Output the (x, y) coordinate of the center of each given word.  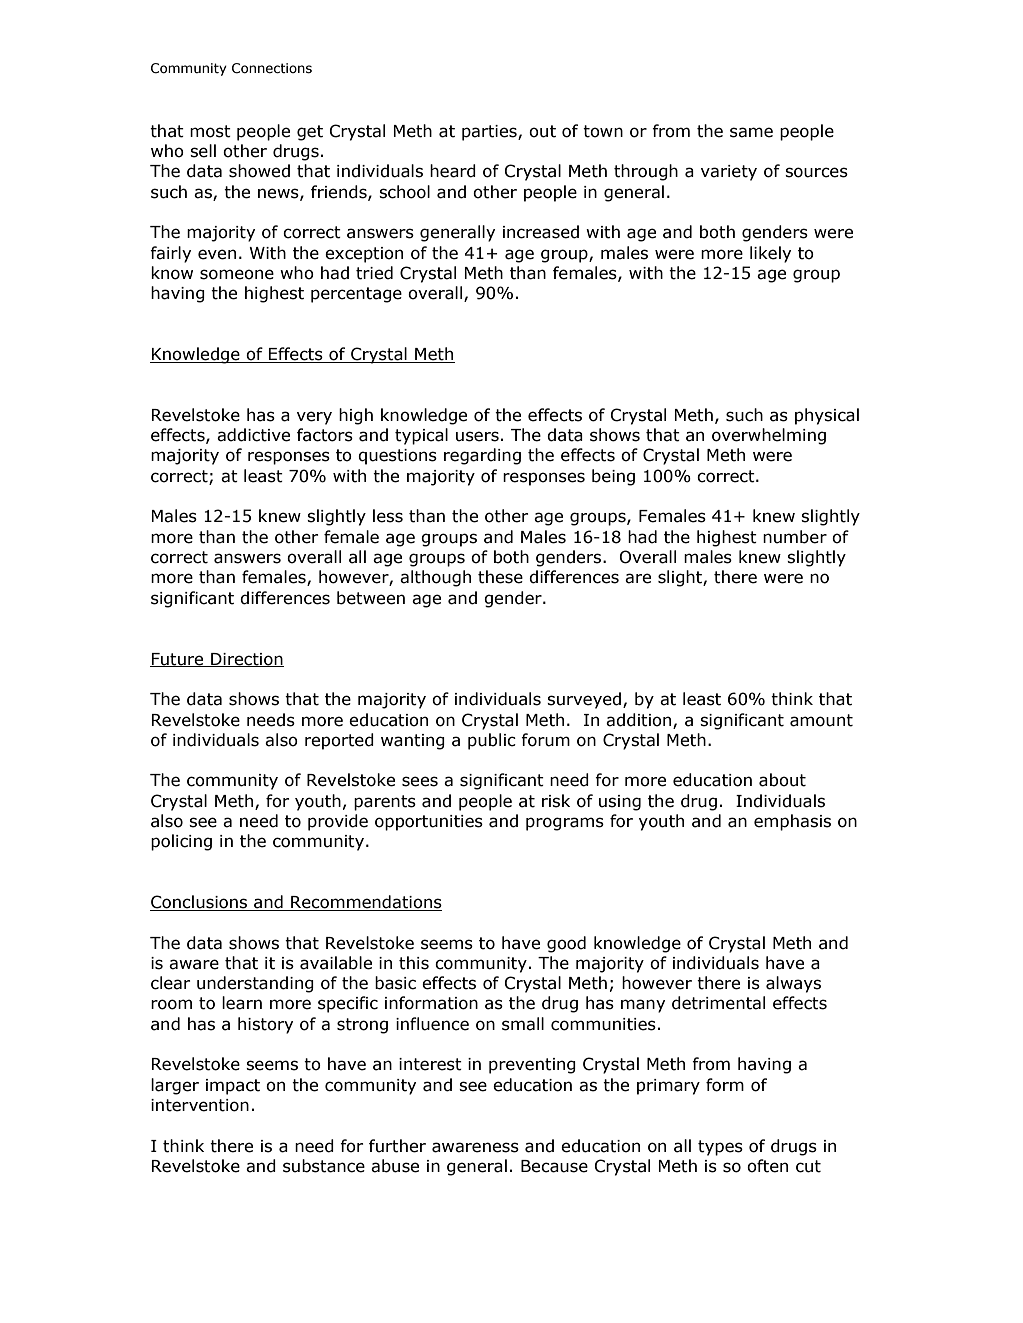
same (751, 132)
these (500, 577)
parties (490, 133)
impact (233, 1087)
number (795, 537)
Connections (272, 68)
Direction (246, 660)
